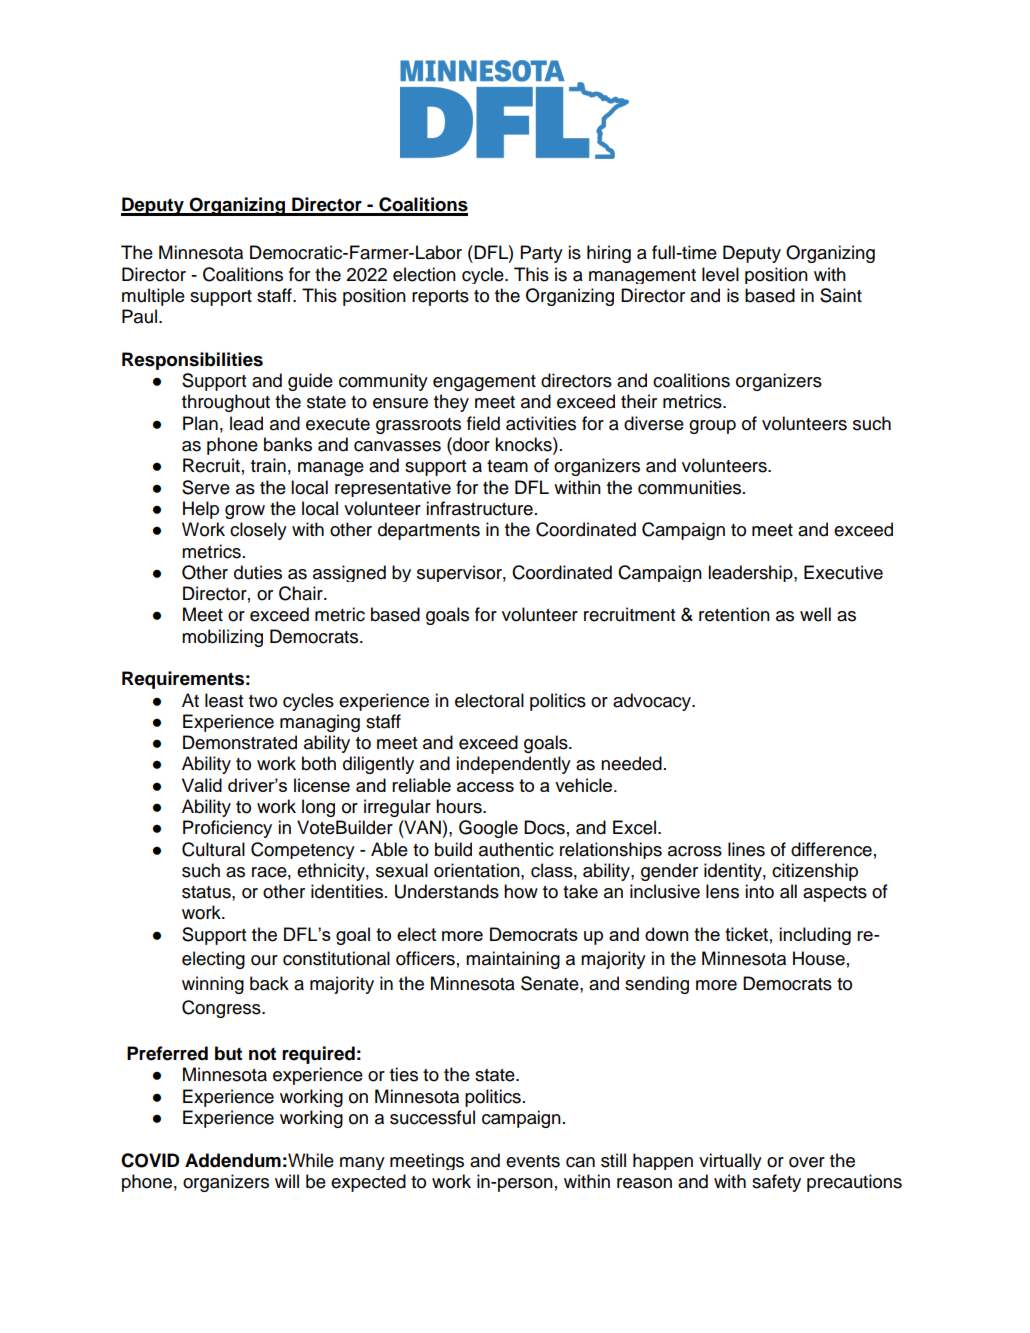 The image size is (1030, 1333). What do you see at coordinates (720, 274) in the document?
I see `level` at bounding box center [720, 274].
